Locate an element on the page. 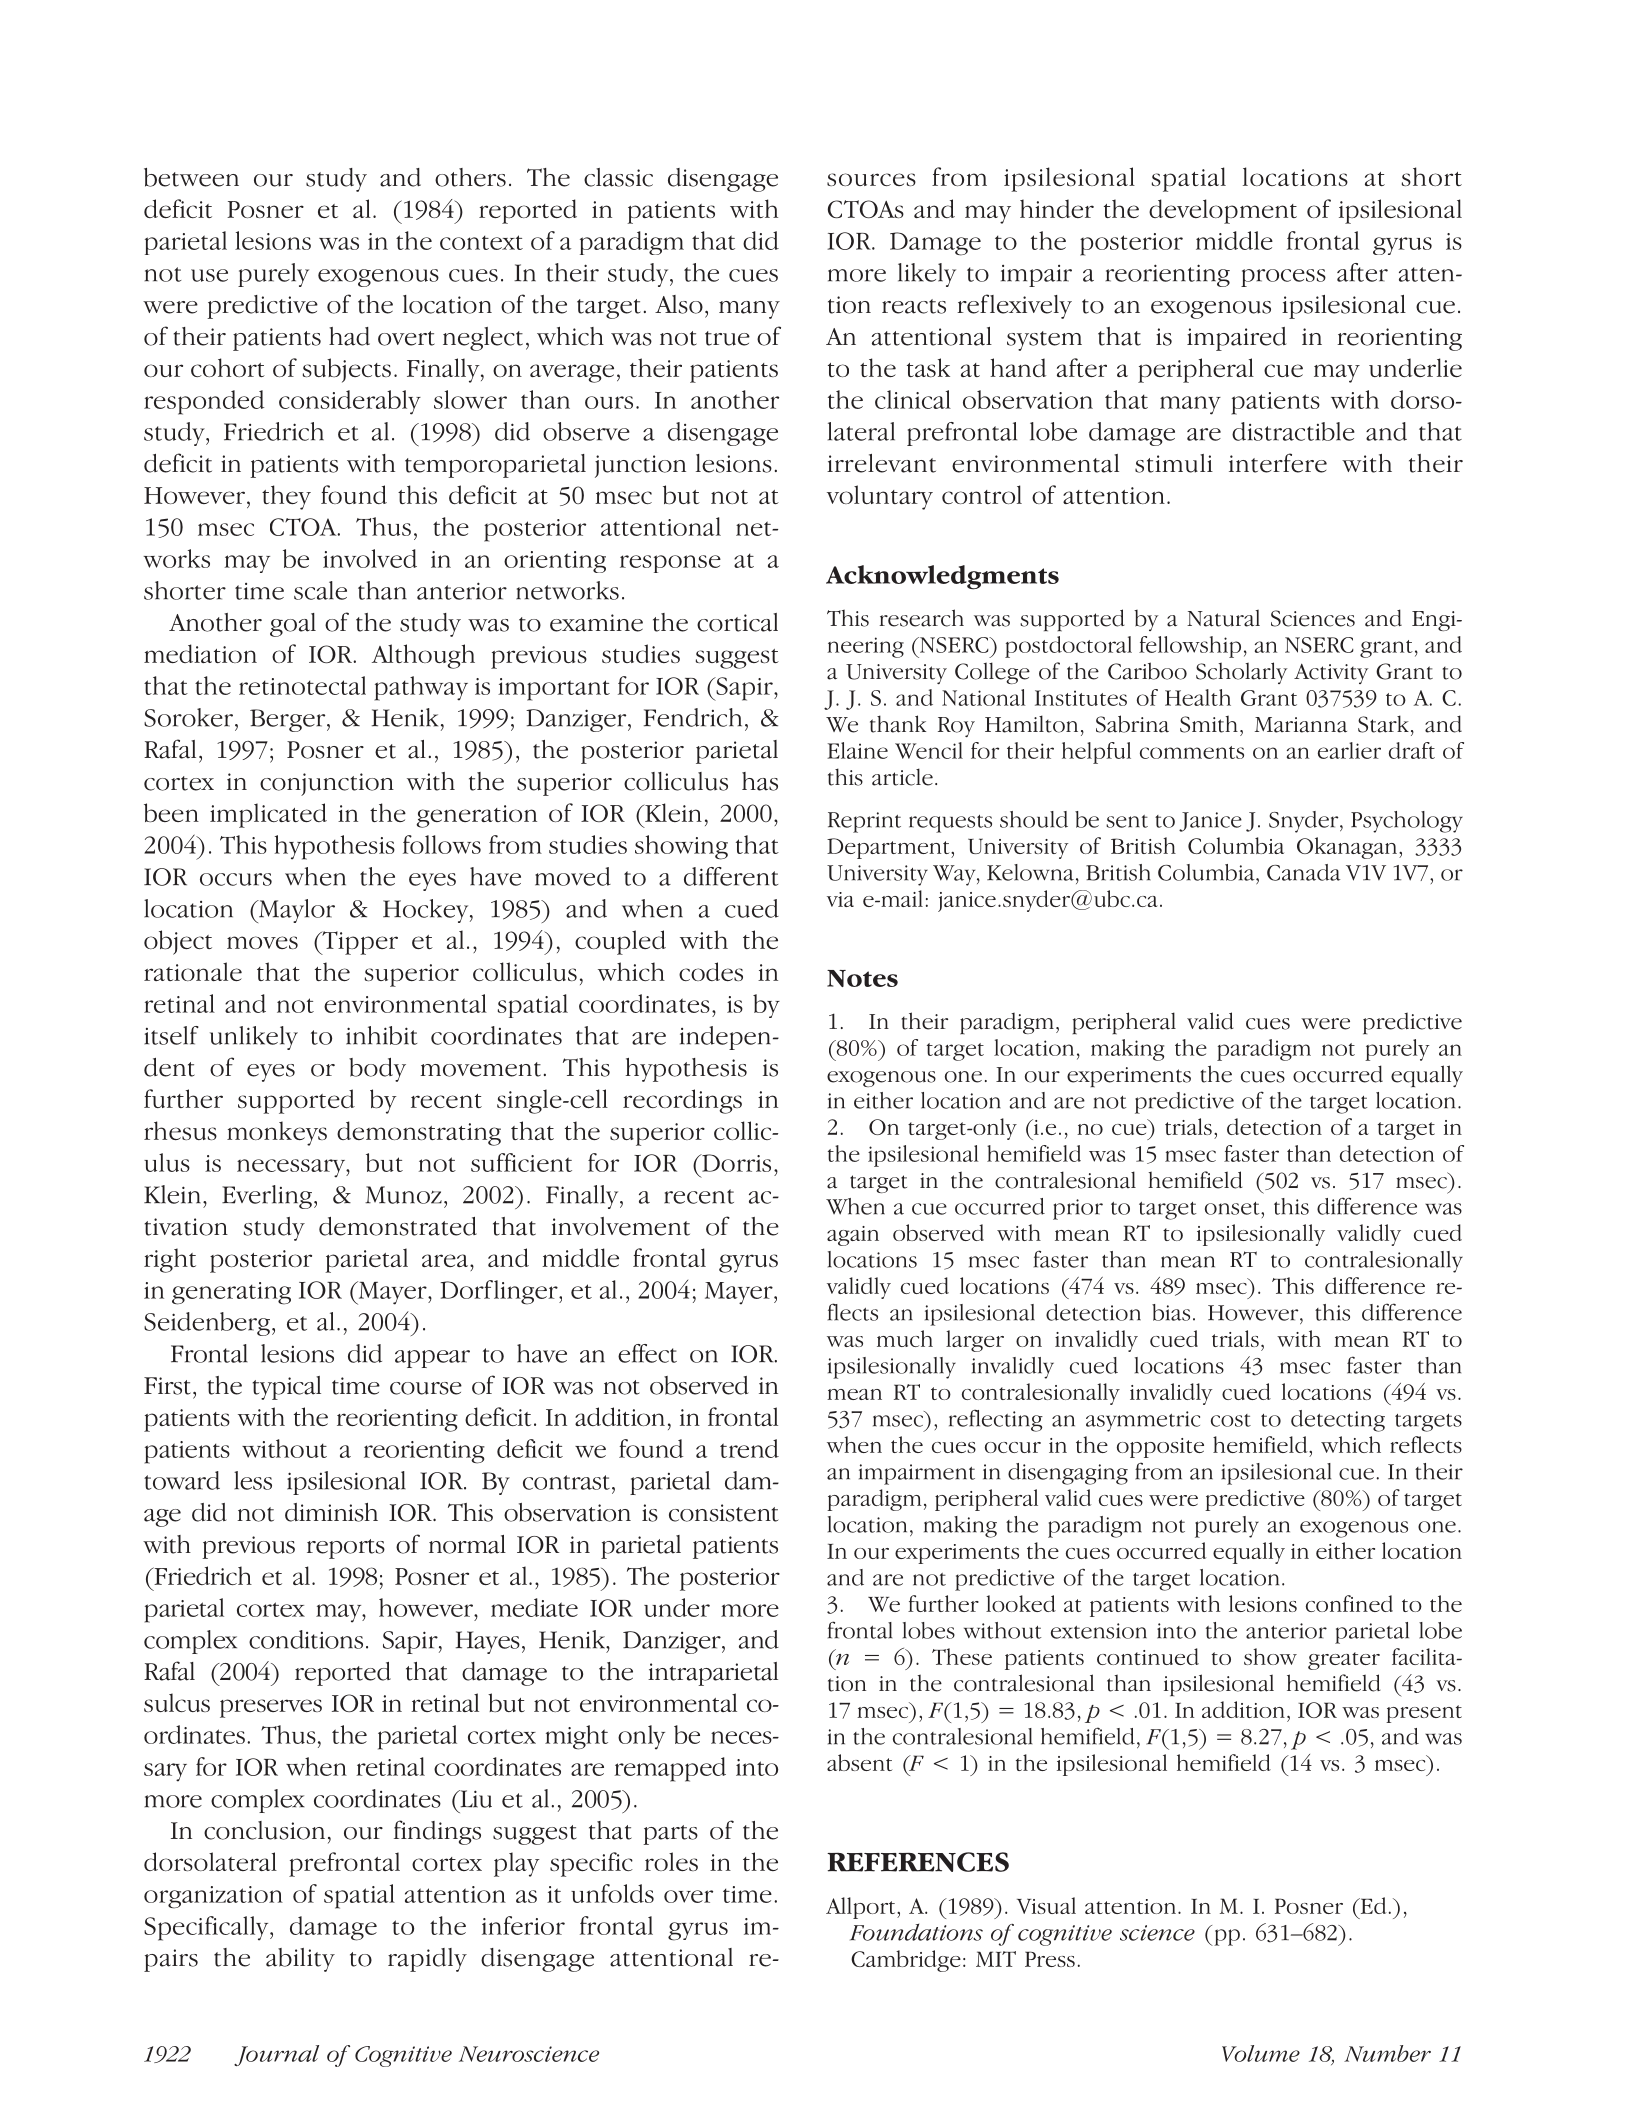 The image size is (1627, 2106). Also is located at coordinates (679, 304).
